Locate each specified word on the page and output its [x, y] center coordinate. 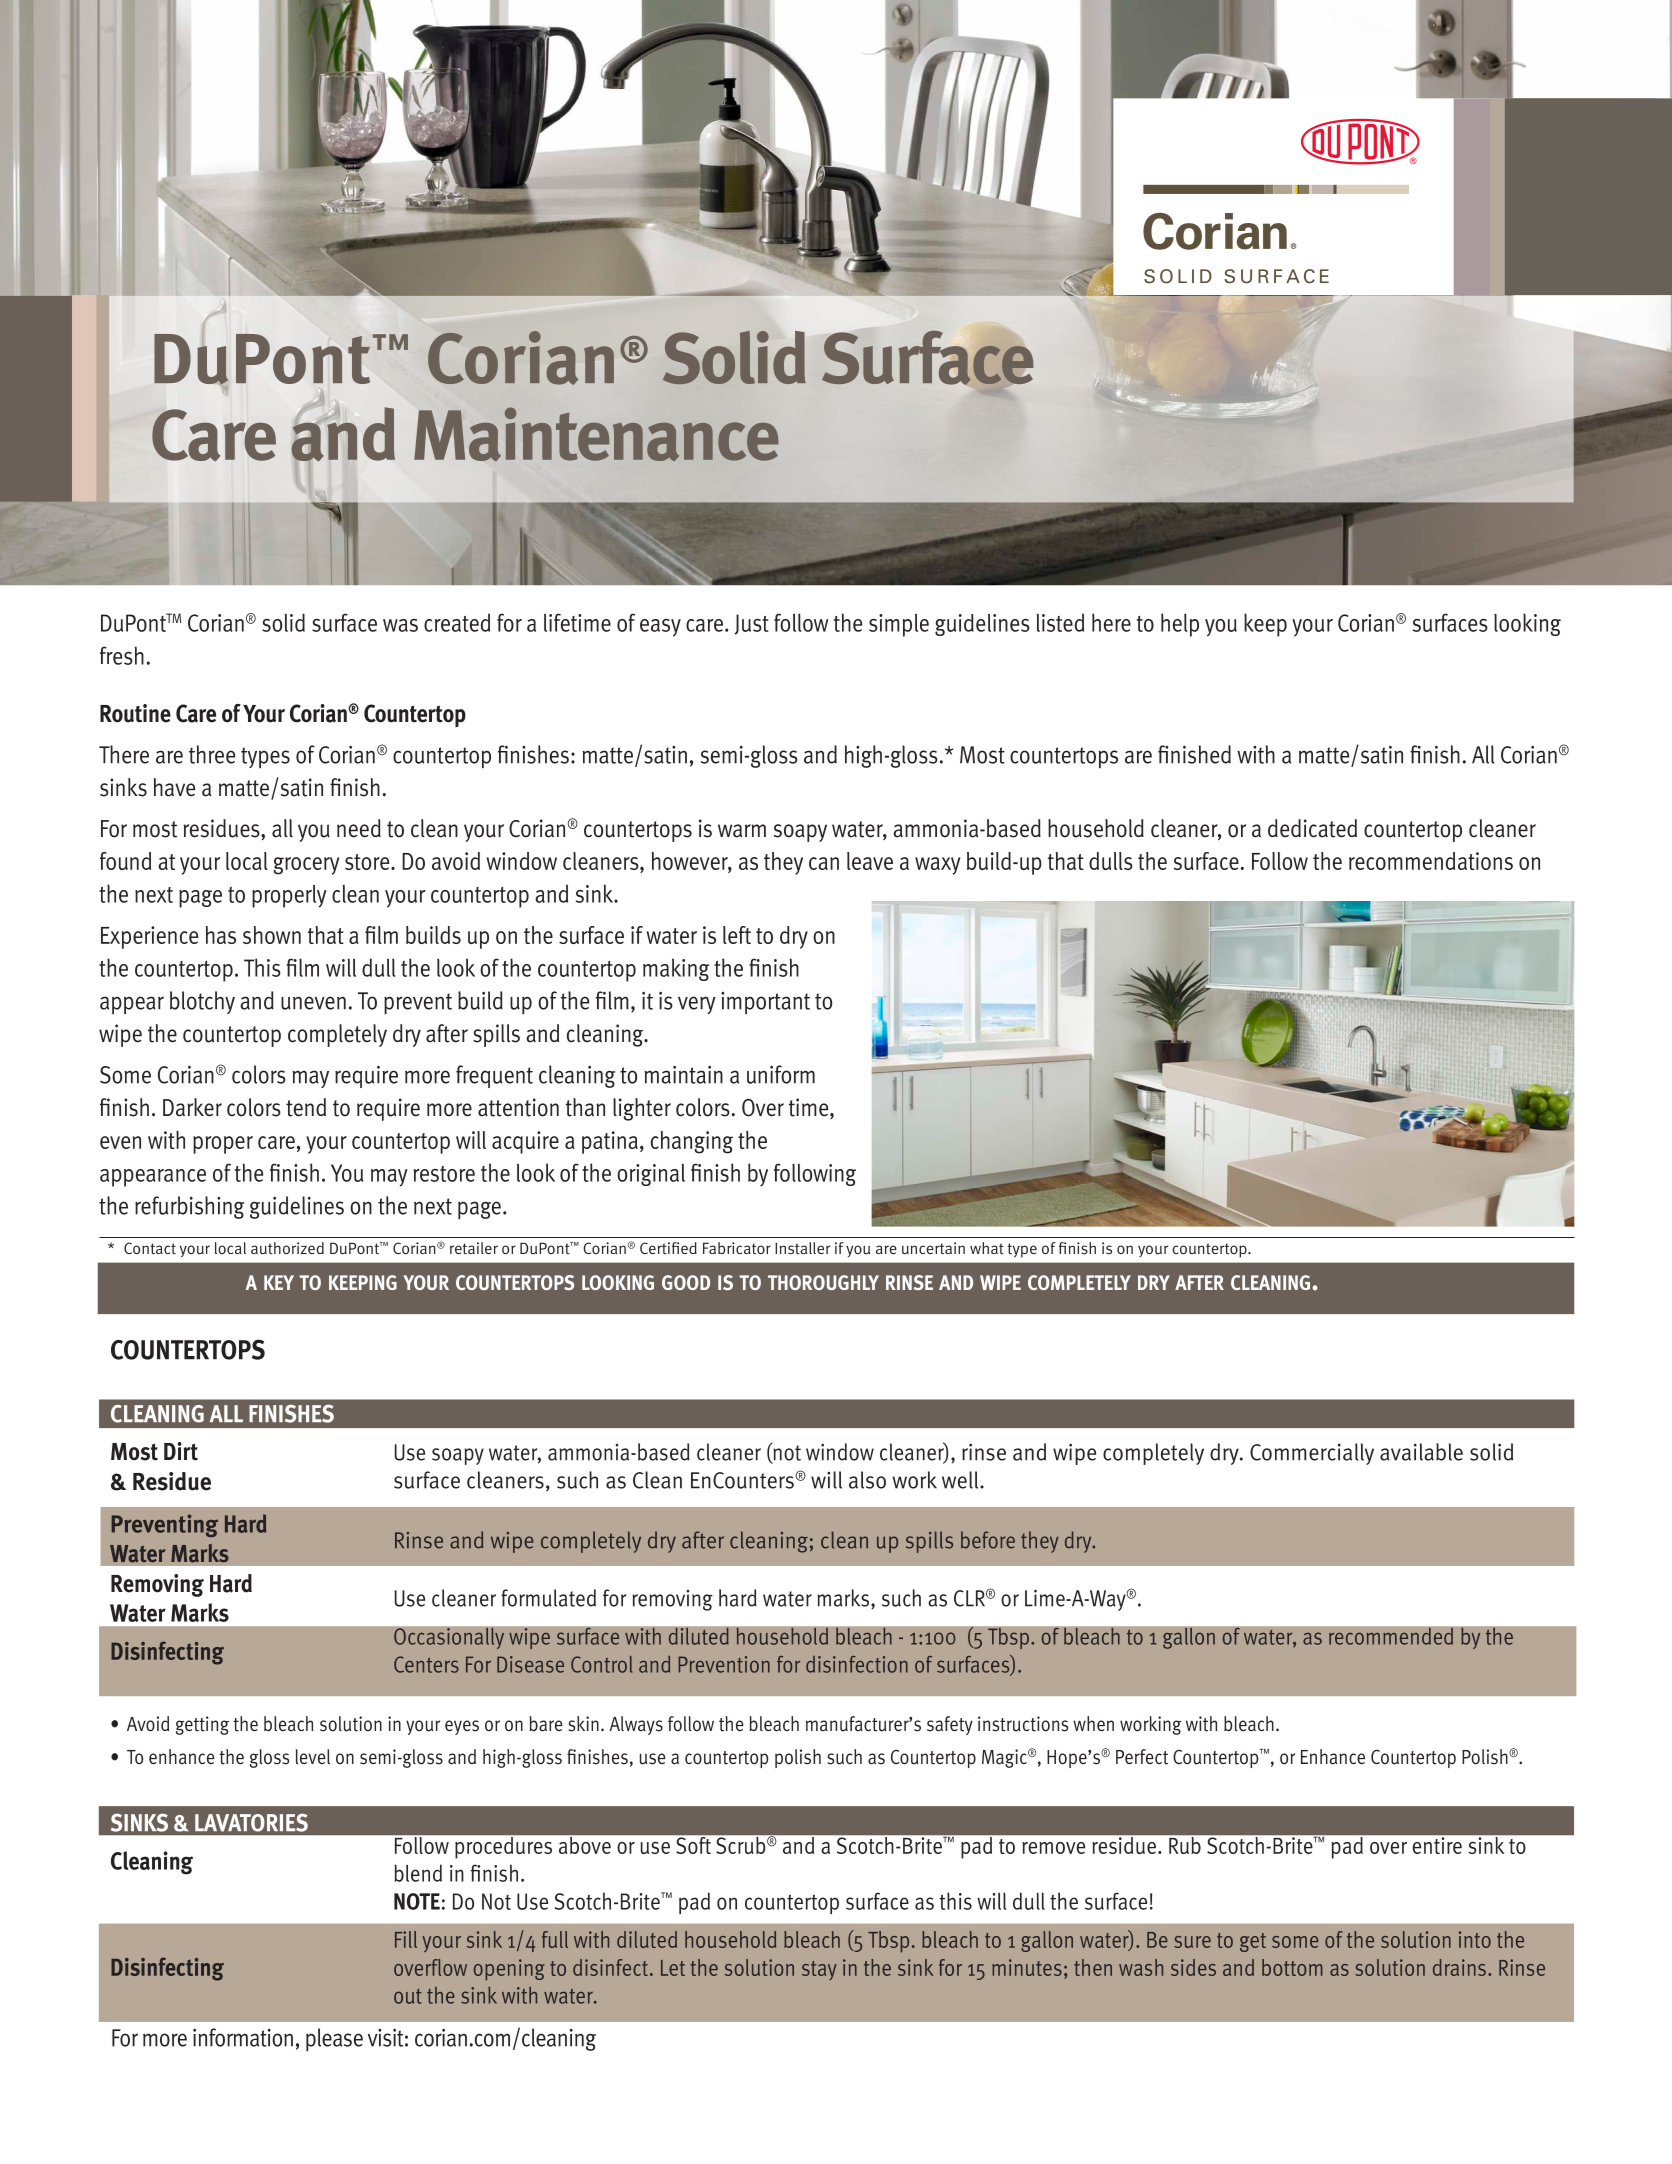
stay [819, 1970]
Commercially [1312, 1454]
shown [272, 935]
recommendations [1431, 861]
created [457, 622]
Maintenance [596, 434]
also [867, 1480]
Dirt [181, 1451]
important [765, 1003]
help [1180, 625]
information [243, 2037]
